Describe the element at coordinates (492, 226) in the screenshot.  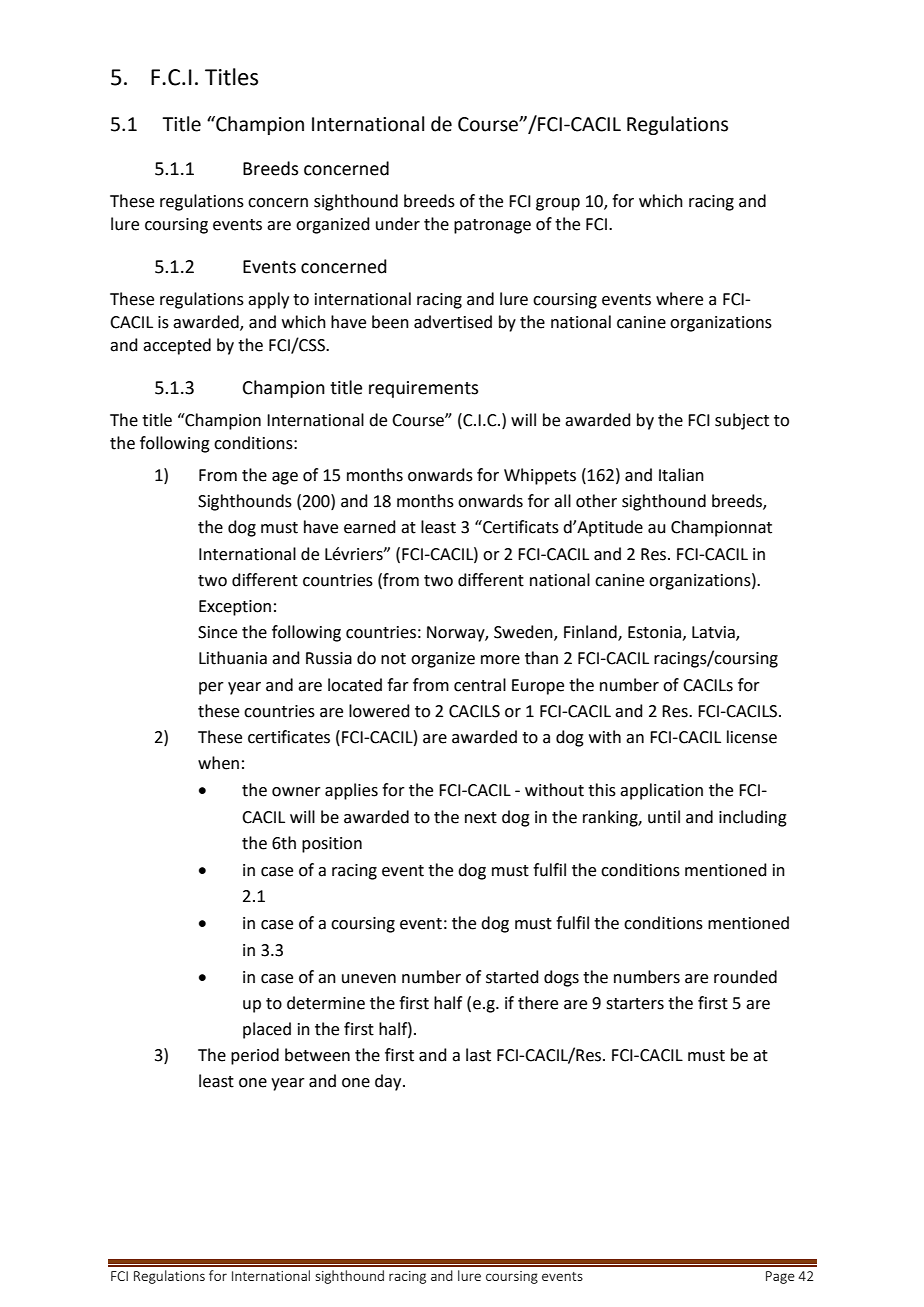
I see `patronage` at that location.
